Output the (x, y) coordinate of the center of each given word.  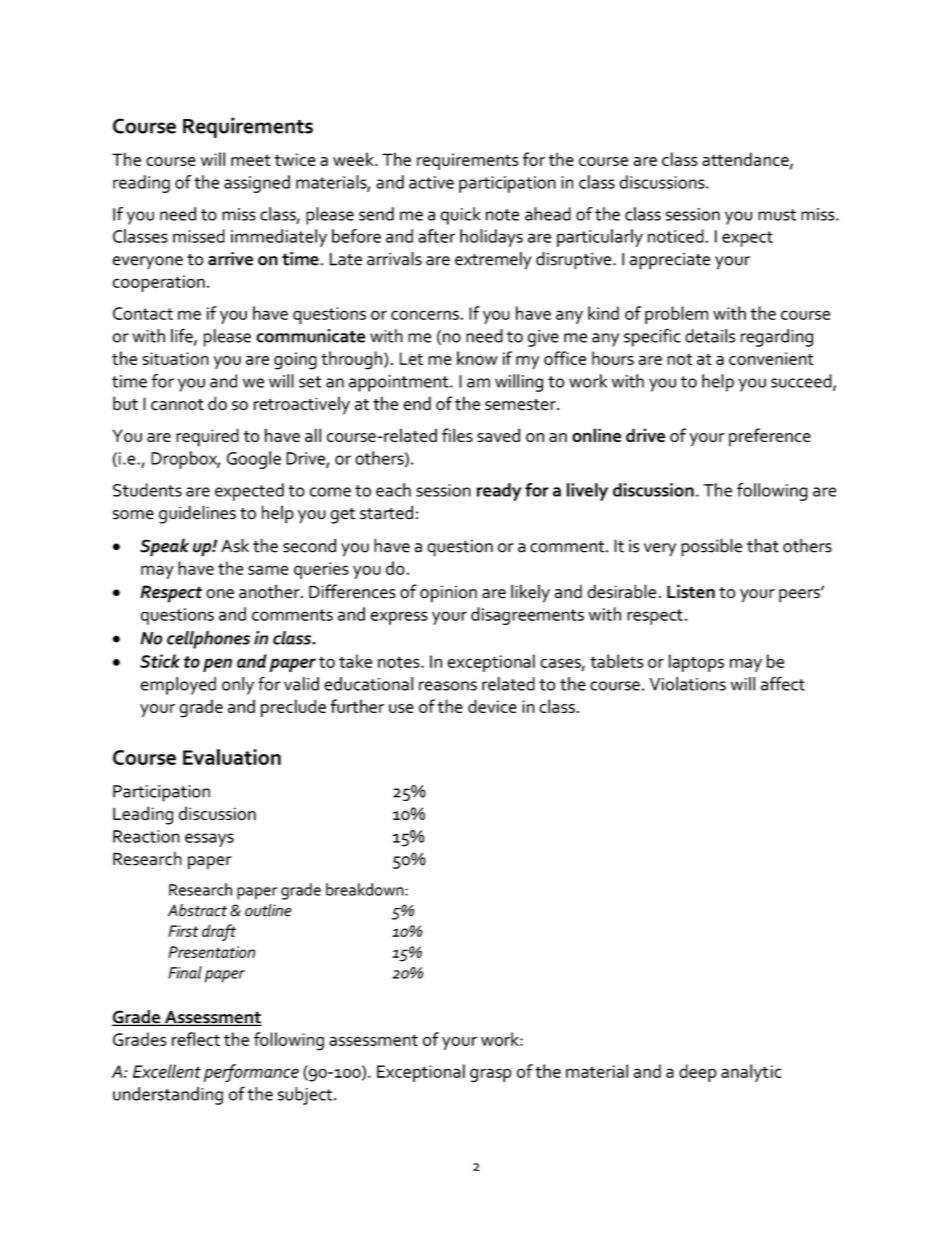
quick (460, 216)
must (777, 215)
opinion (448, 594)
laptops (696, 663)
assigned (257, 184)
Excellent (167, 1071)
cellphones (208, 640)
